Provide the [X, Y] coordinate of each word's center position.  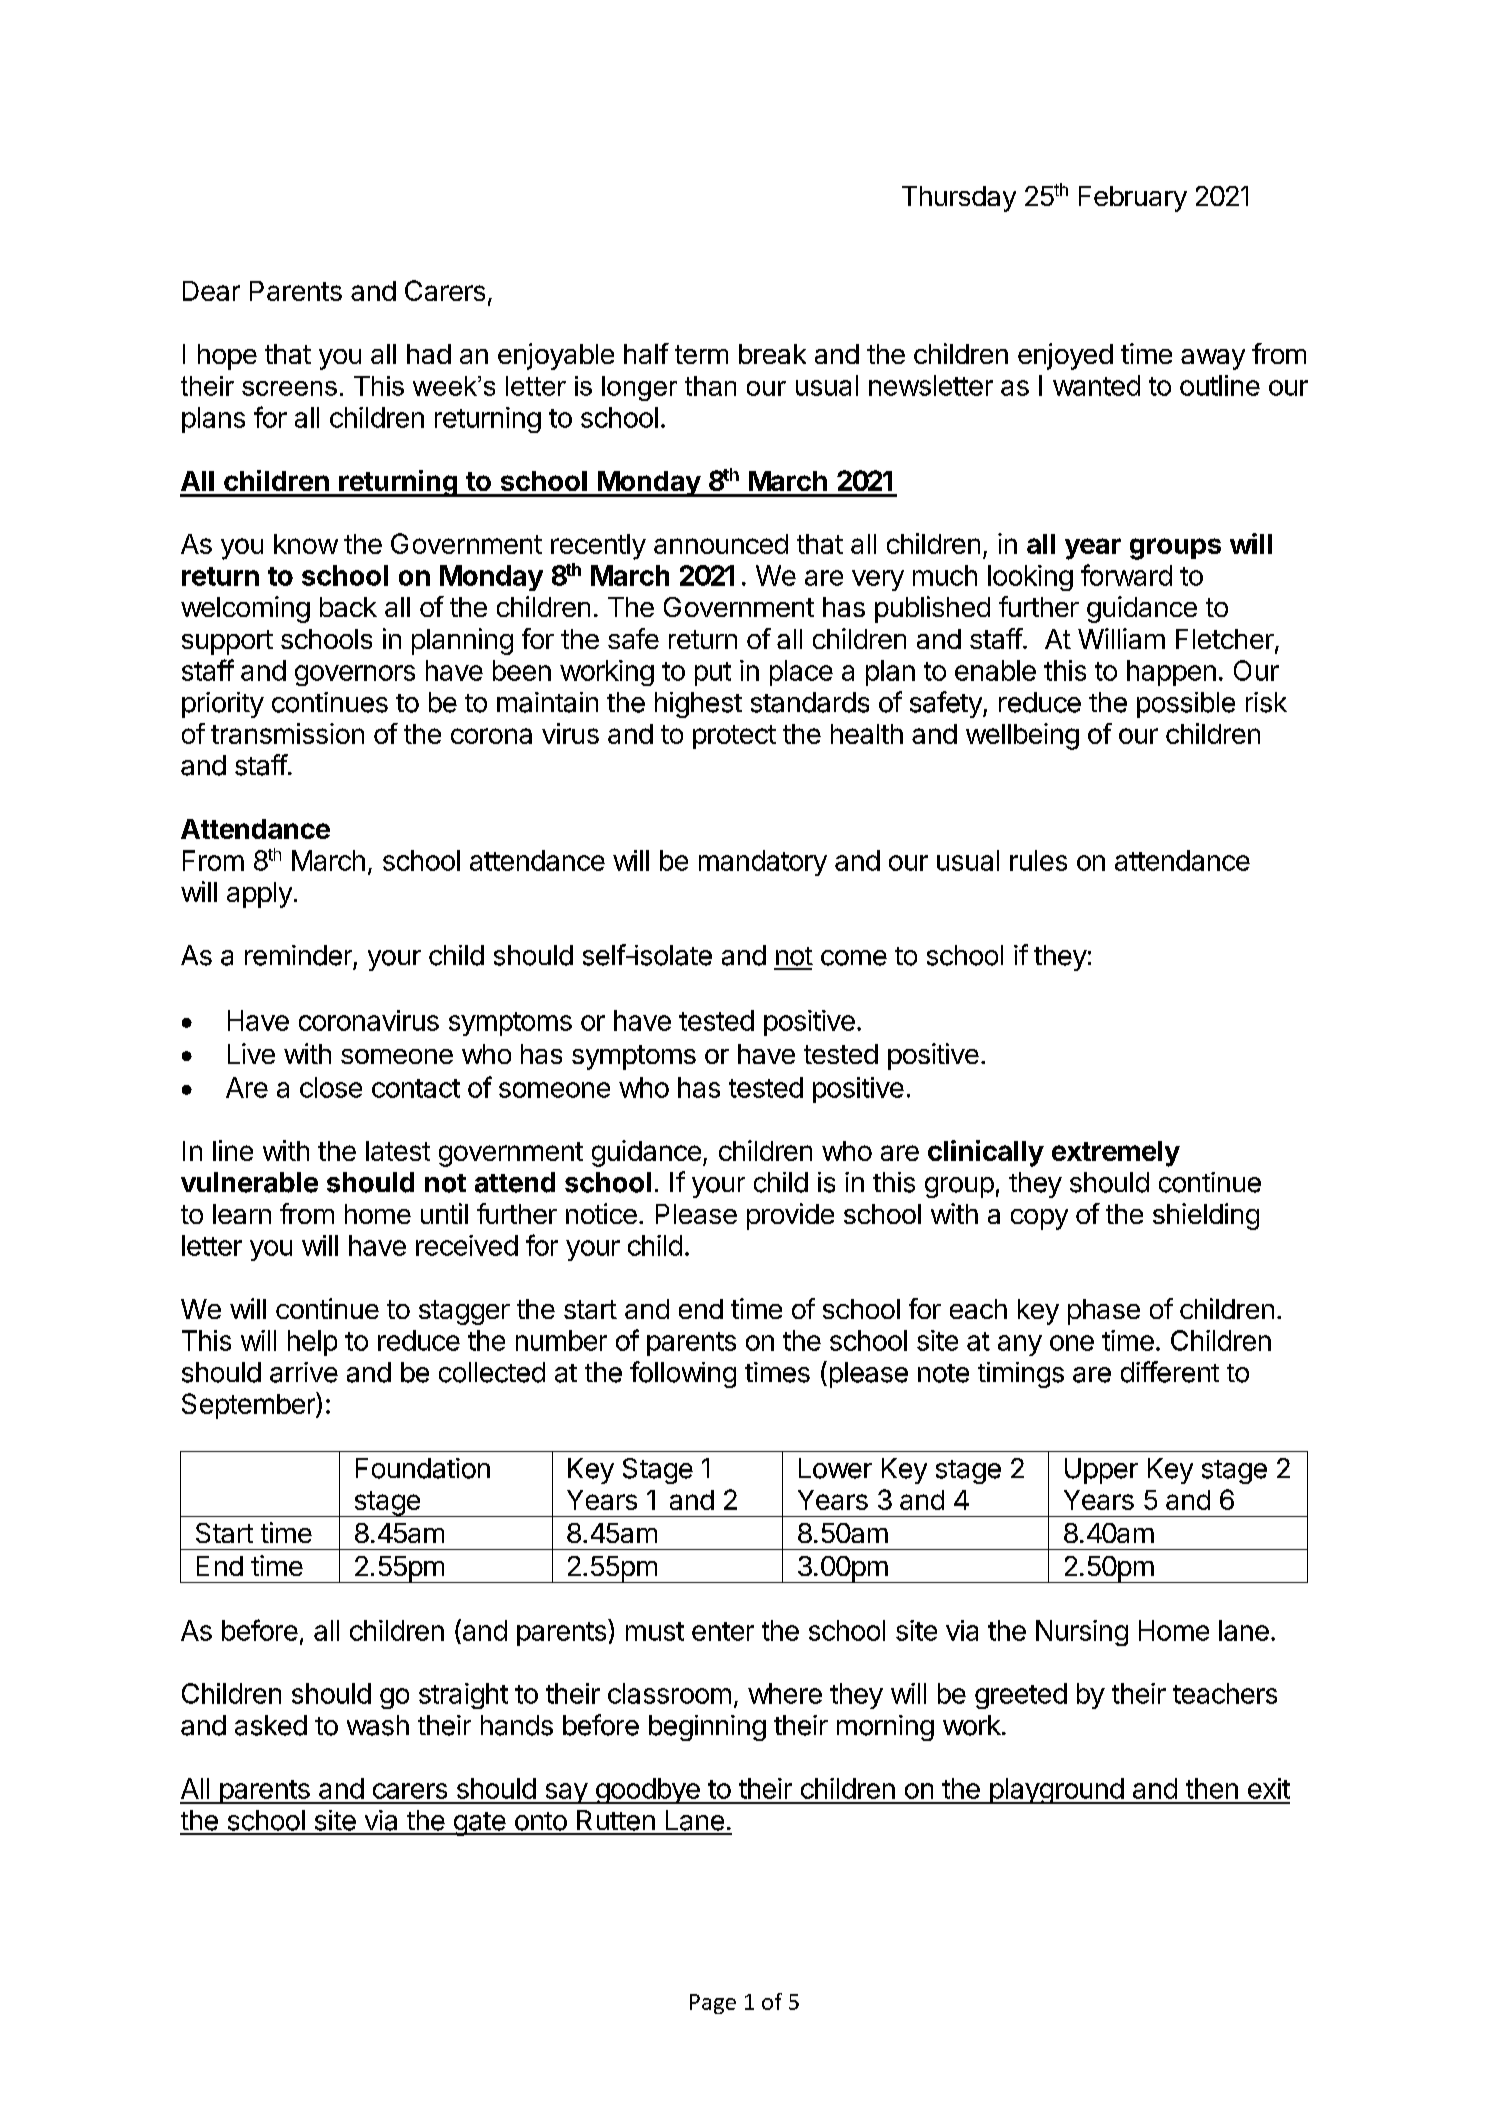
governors [355, 675]
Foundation [423, 1468]
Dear [211, 291]
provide [790, 1216]
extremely [1116, 1154]
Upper [1101, 1471]
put [713, 674]
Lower [835, 1468]
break [772, 354]
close [331, 1087]
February [1133, 199]
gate [479, 1824]
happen [1171, 673]
